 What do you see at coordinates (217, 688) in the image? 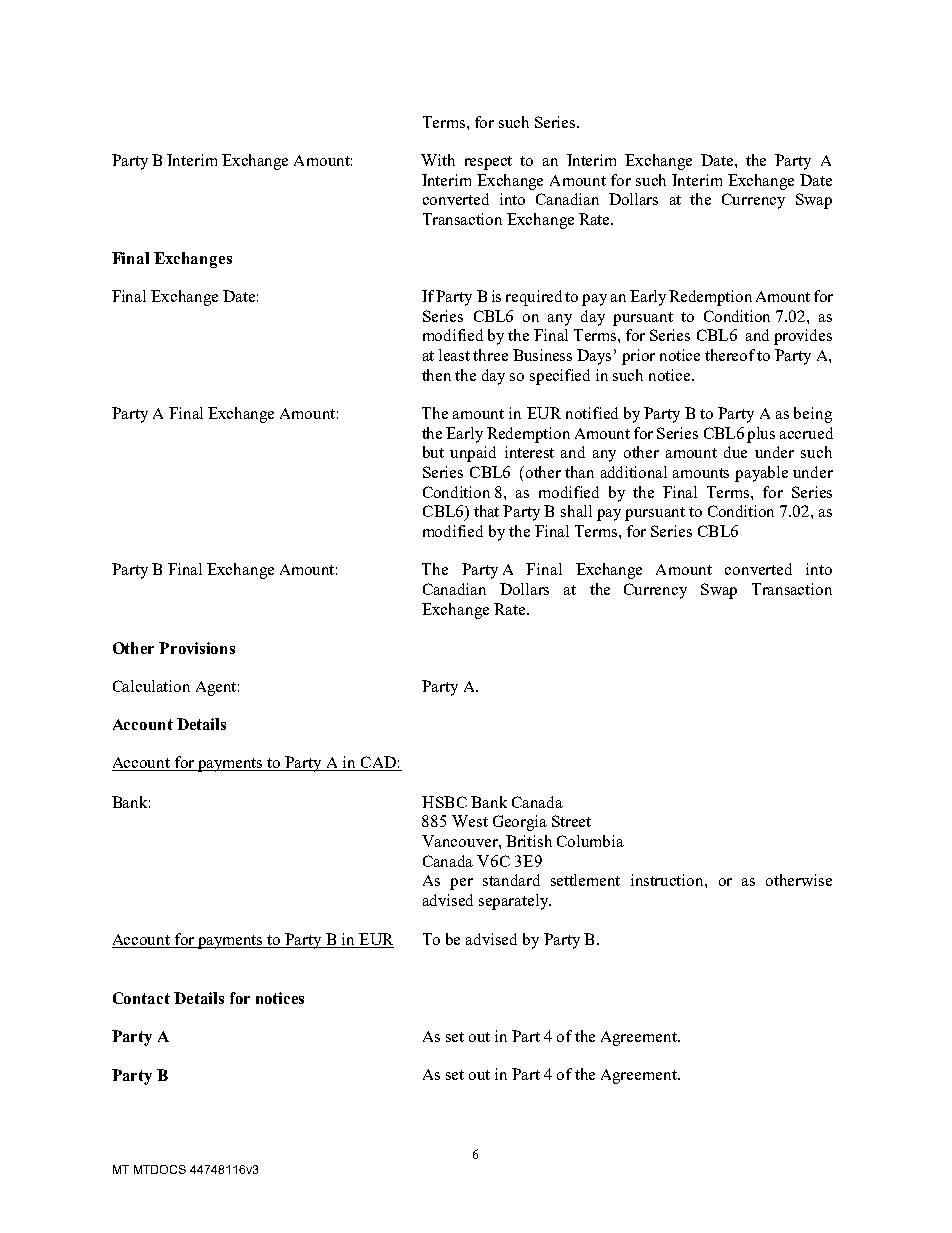
I see `Agent` at bounding box center [217, 688].
